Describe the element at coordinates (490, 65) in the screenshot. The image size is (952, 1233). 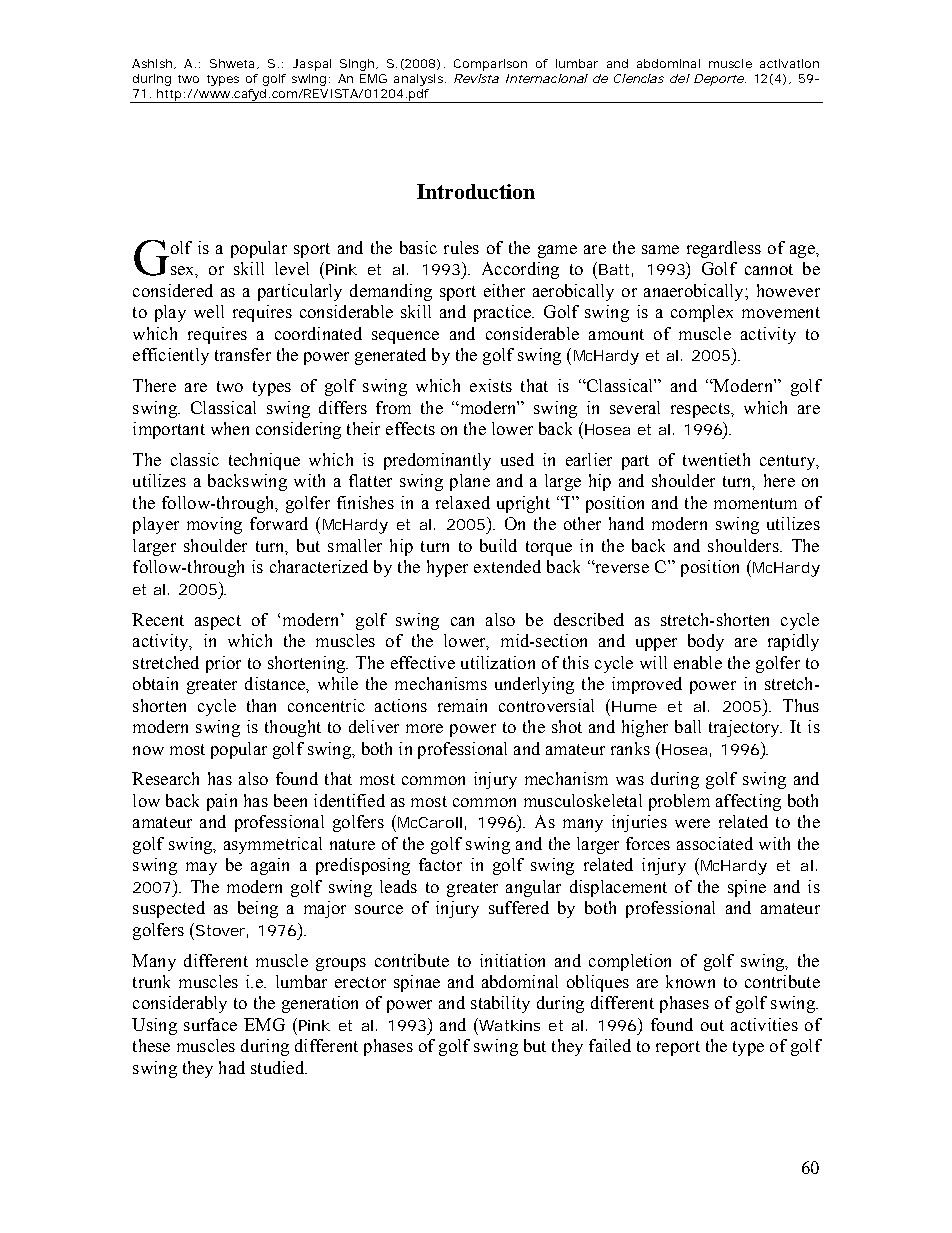
I see `Comparison` at that location.
